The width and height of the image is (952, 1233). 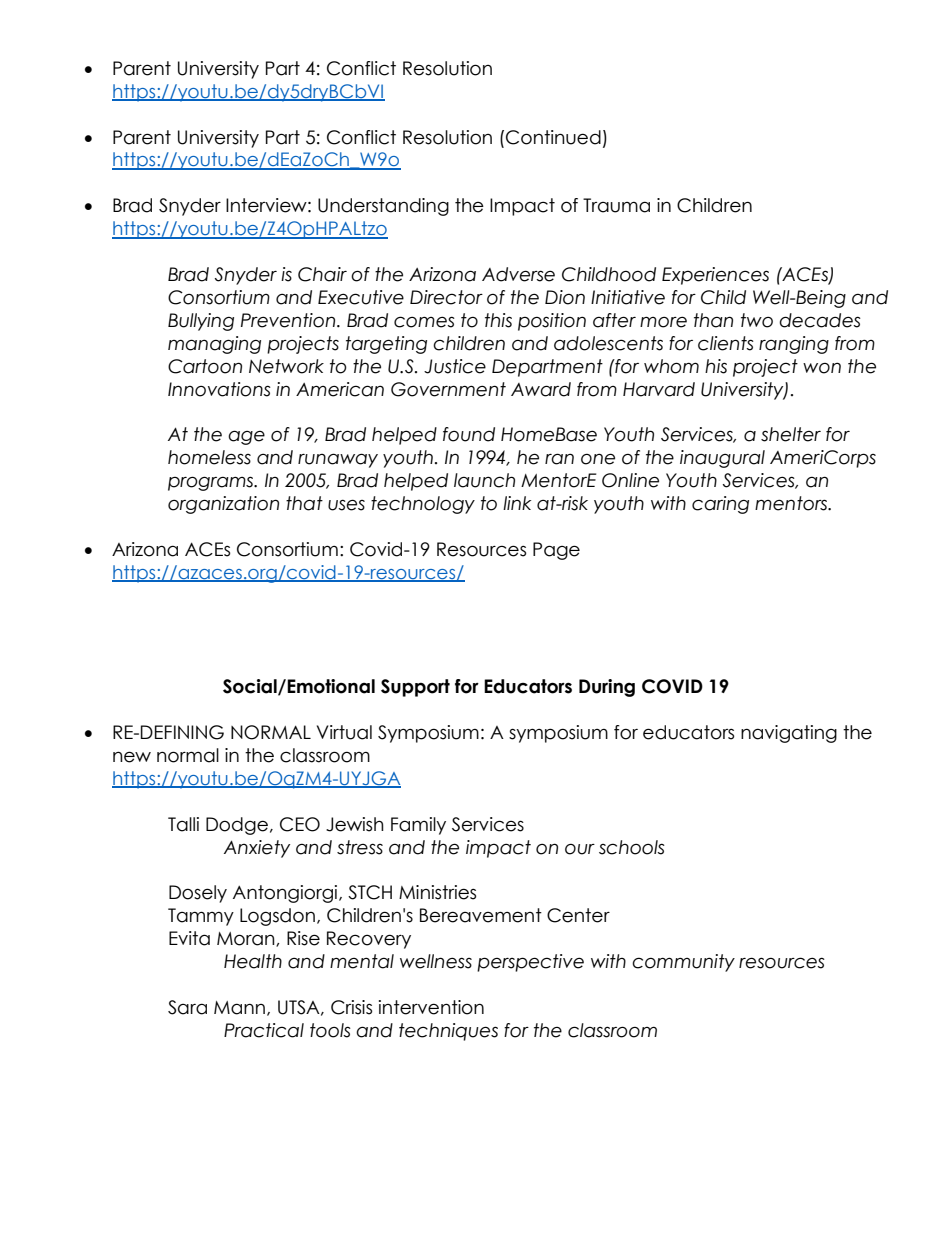 I want to click on Mann, so click(x=239, y=1008).
